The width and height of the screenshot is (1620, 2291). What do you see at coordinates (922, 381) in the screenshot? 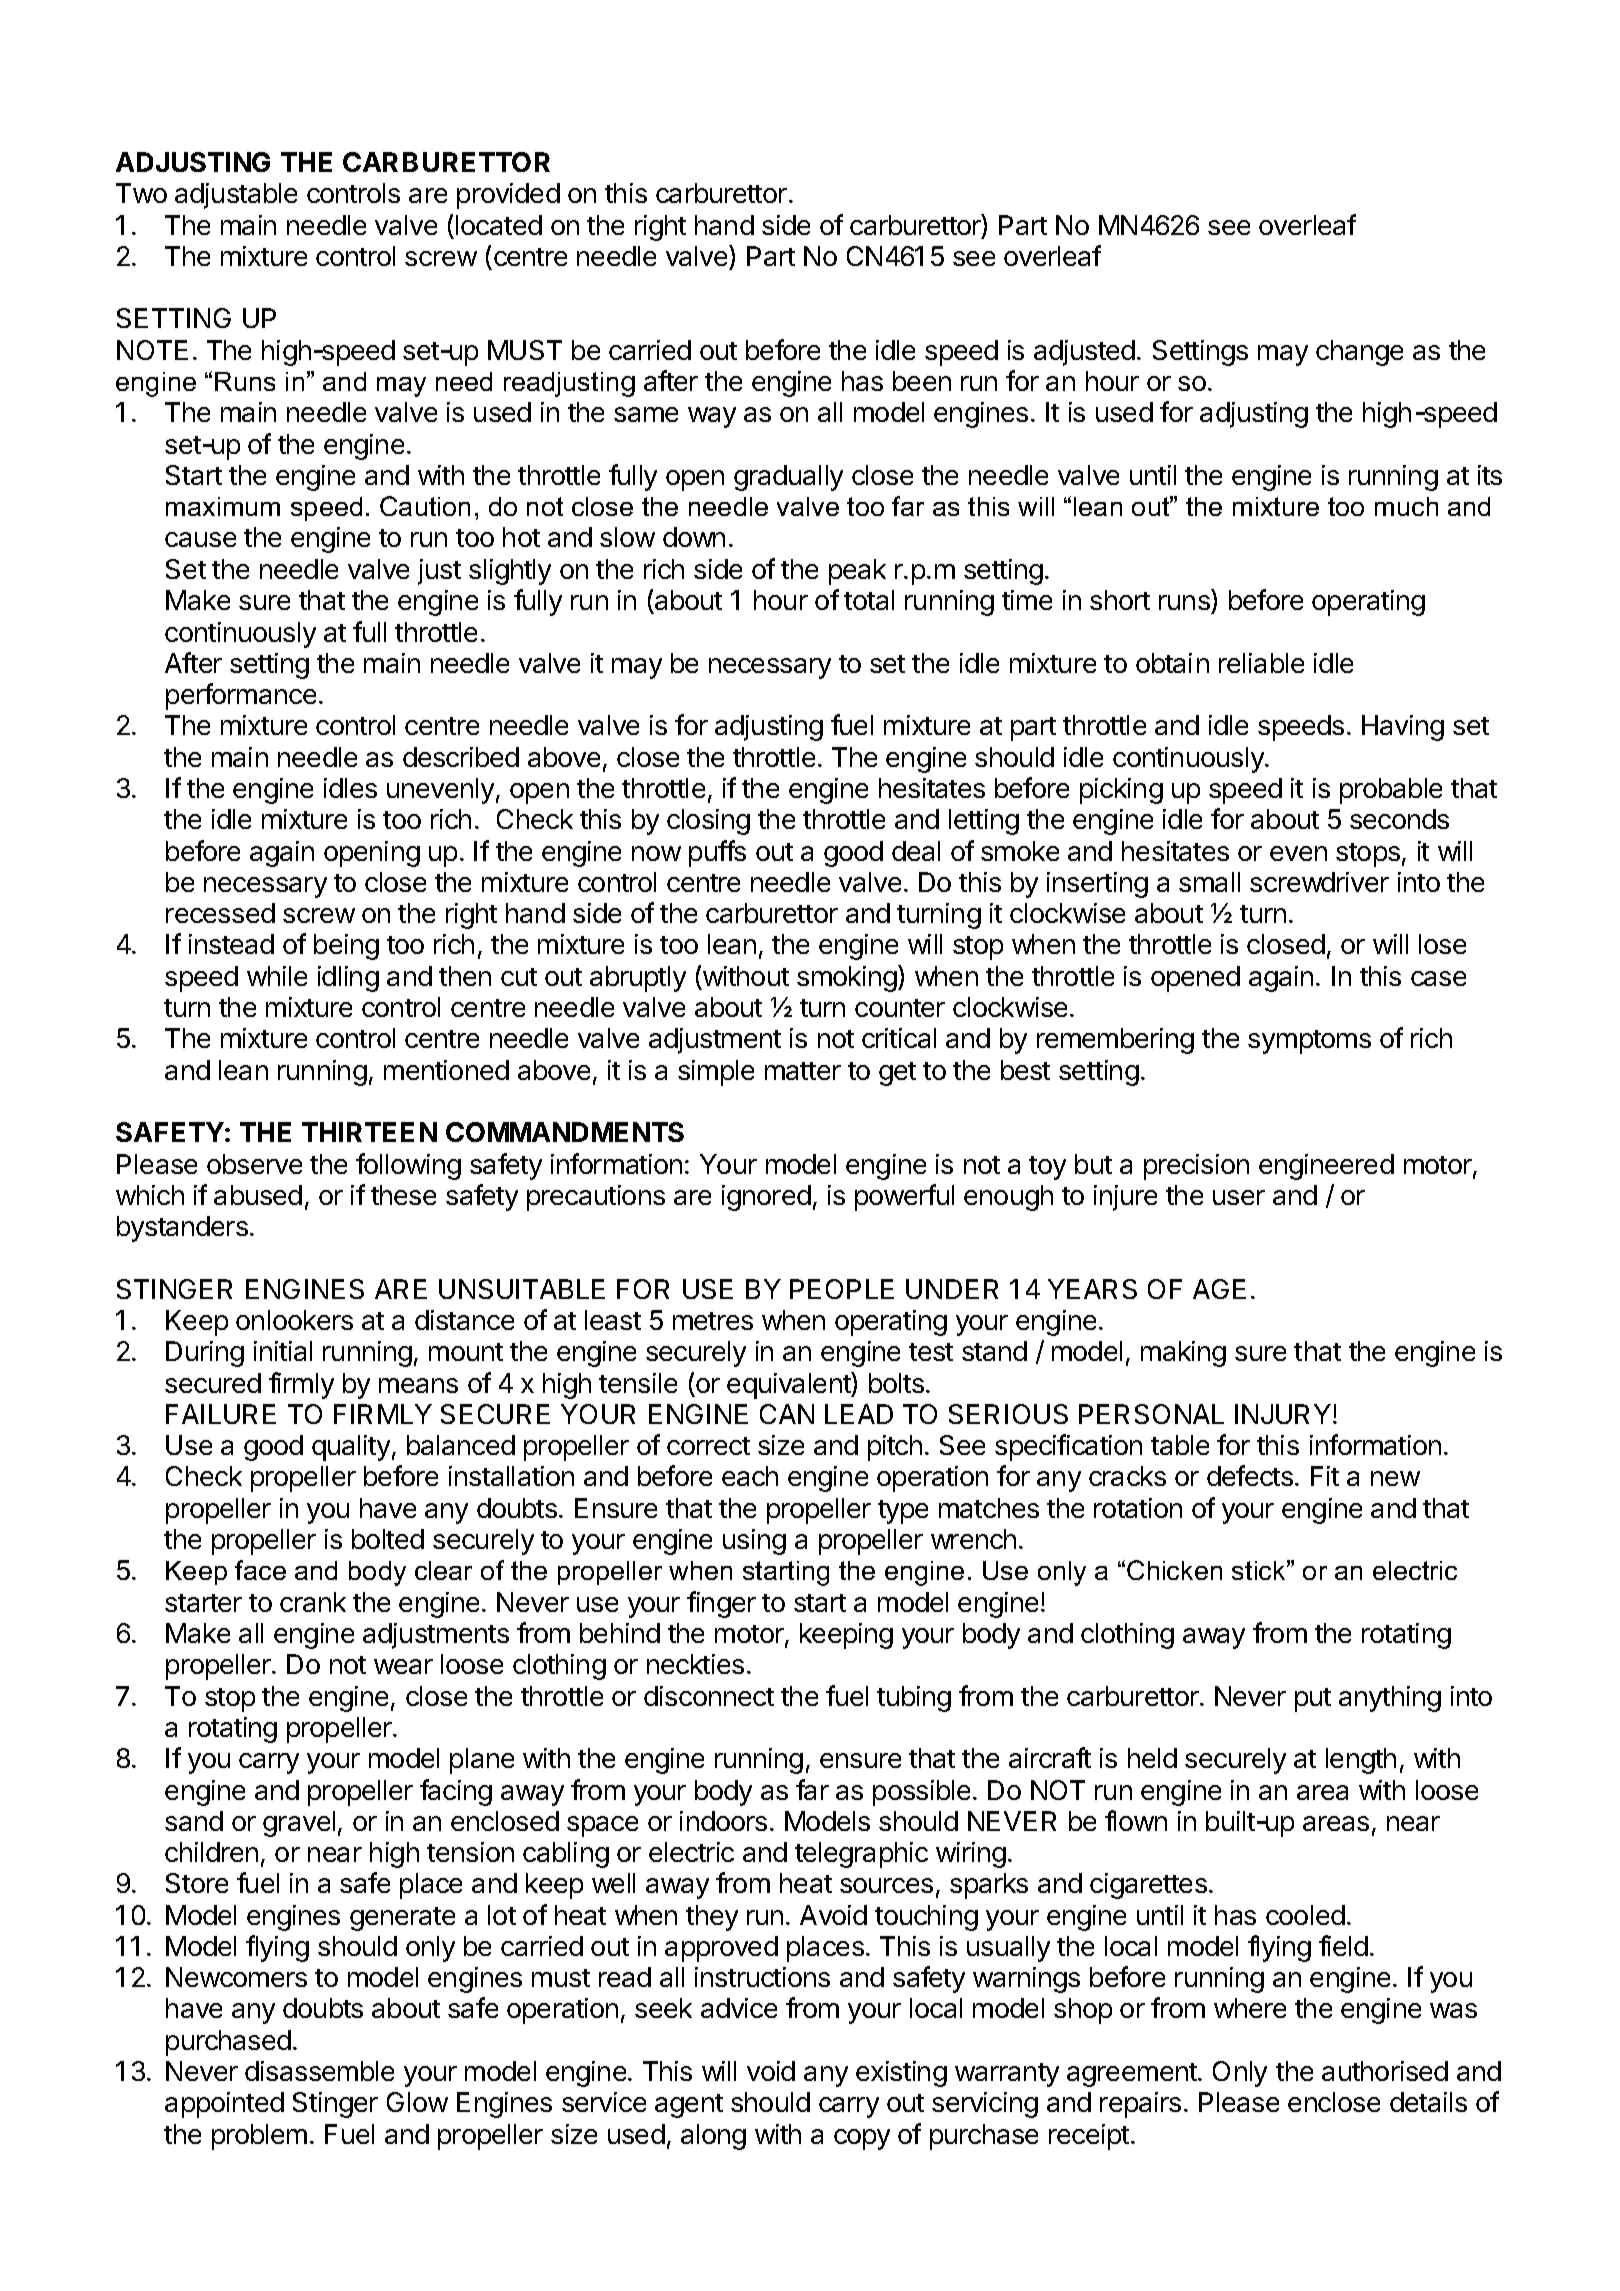
I see `been` at bounding box center [922, 381].
